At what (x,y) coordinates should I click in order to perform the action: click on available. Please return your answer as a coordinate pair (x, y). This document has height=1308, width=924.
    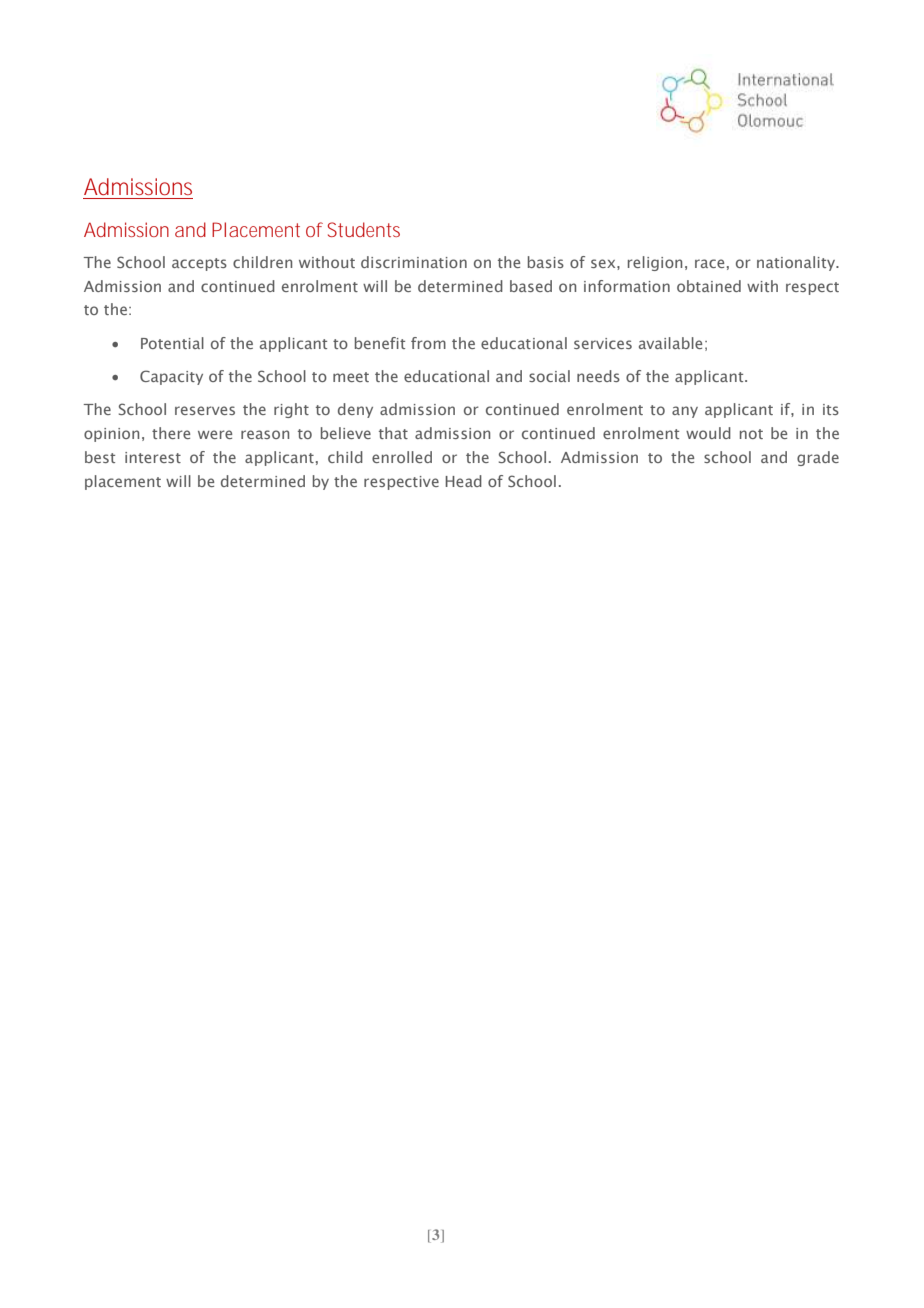
    Looking at the image, I should click on (670, 343).
